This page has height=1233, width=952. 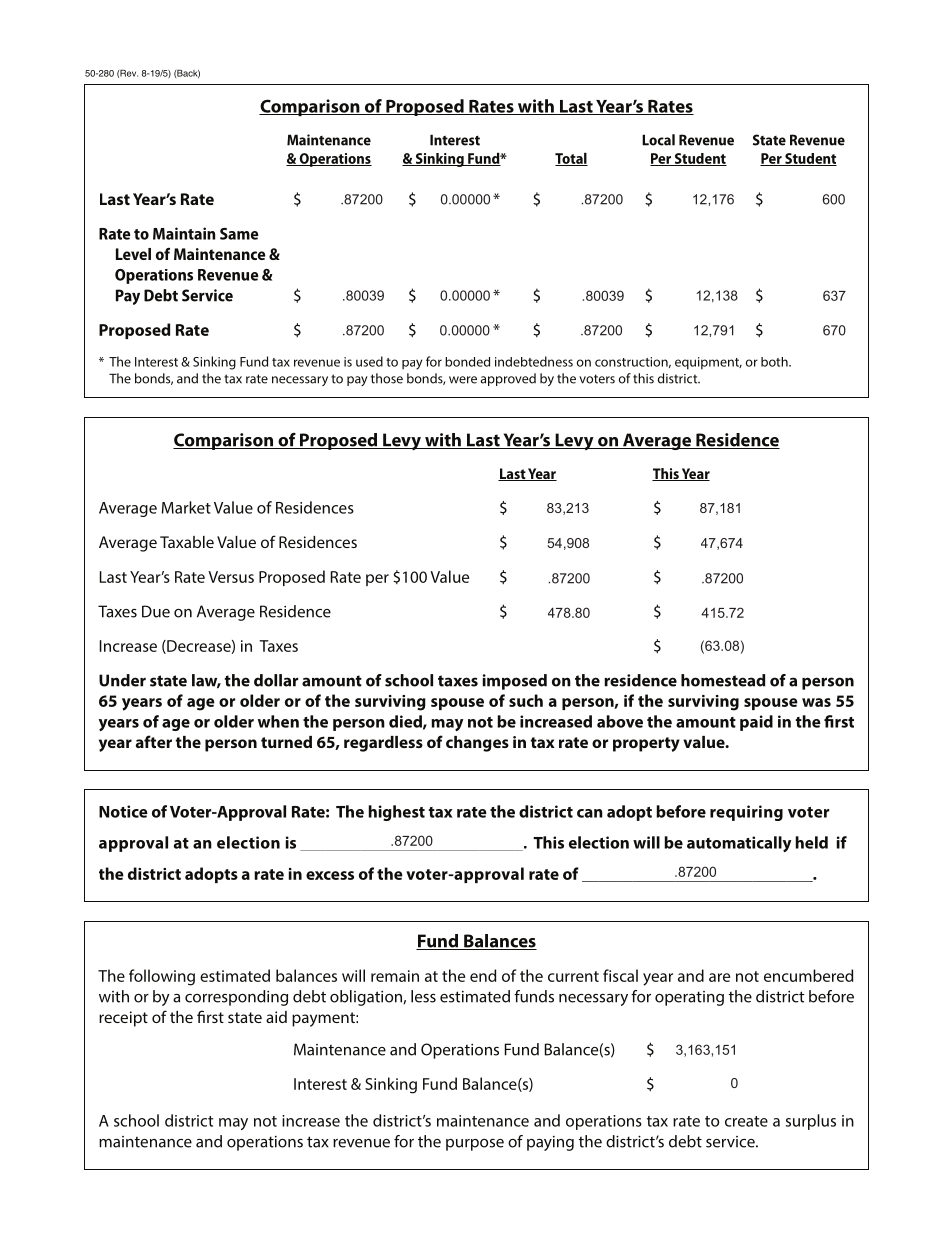 I want to click on purpose, so click(x=475, y=1145).
